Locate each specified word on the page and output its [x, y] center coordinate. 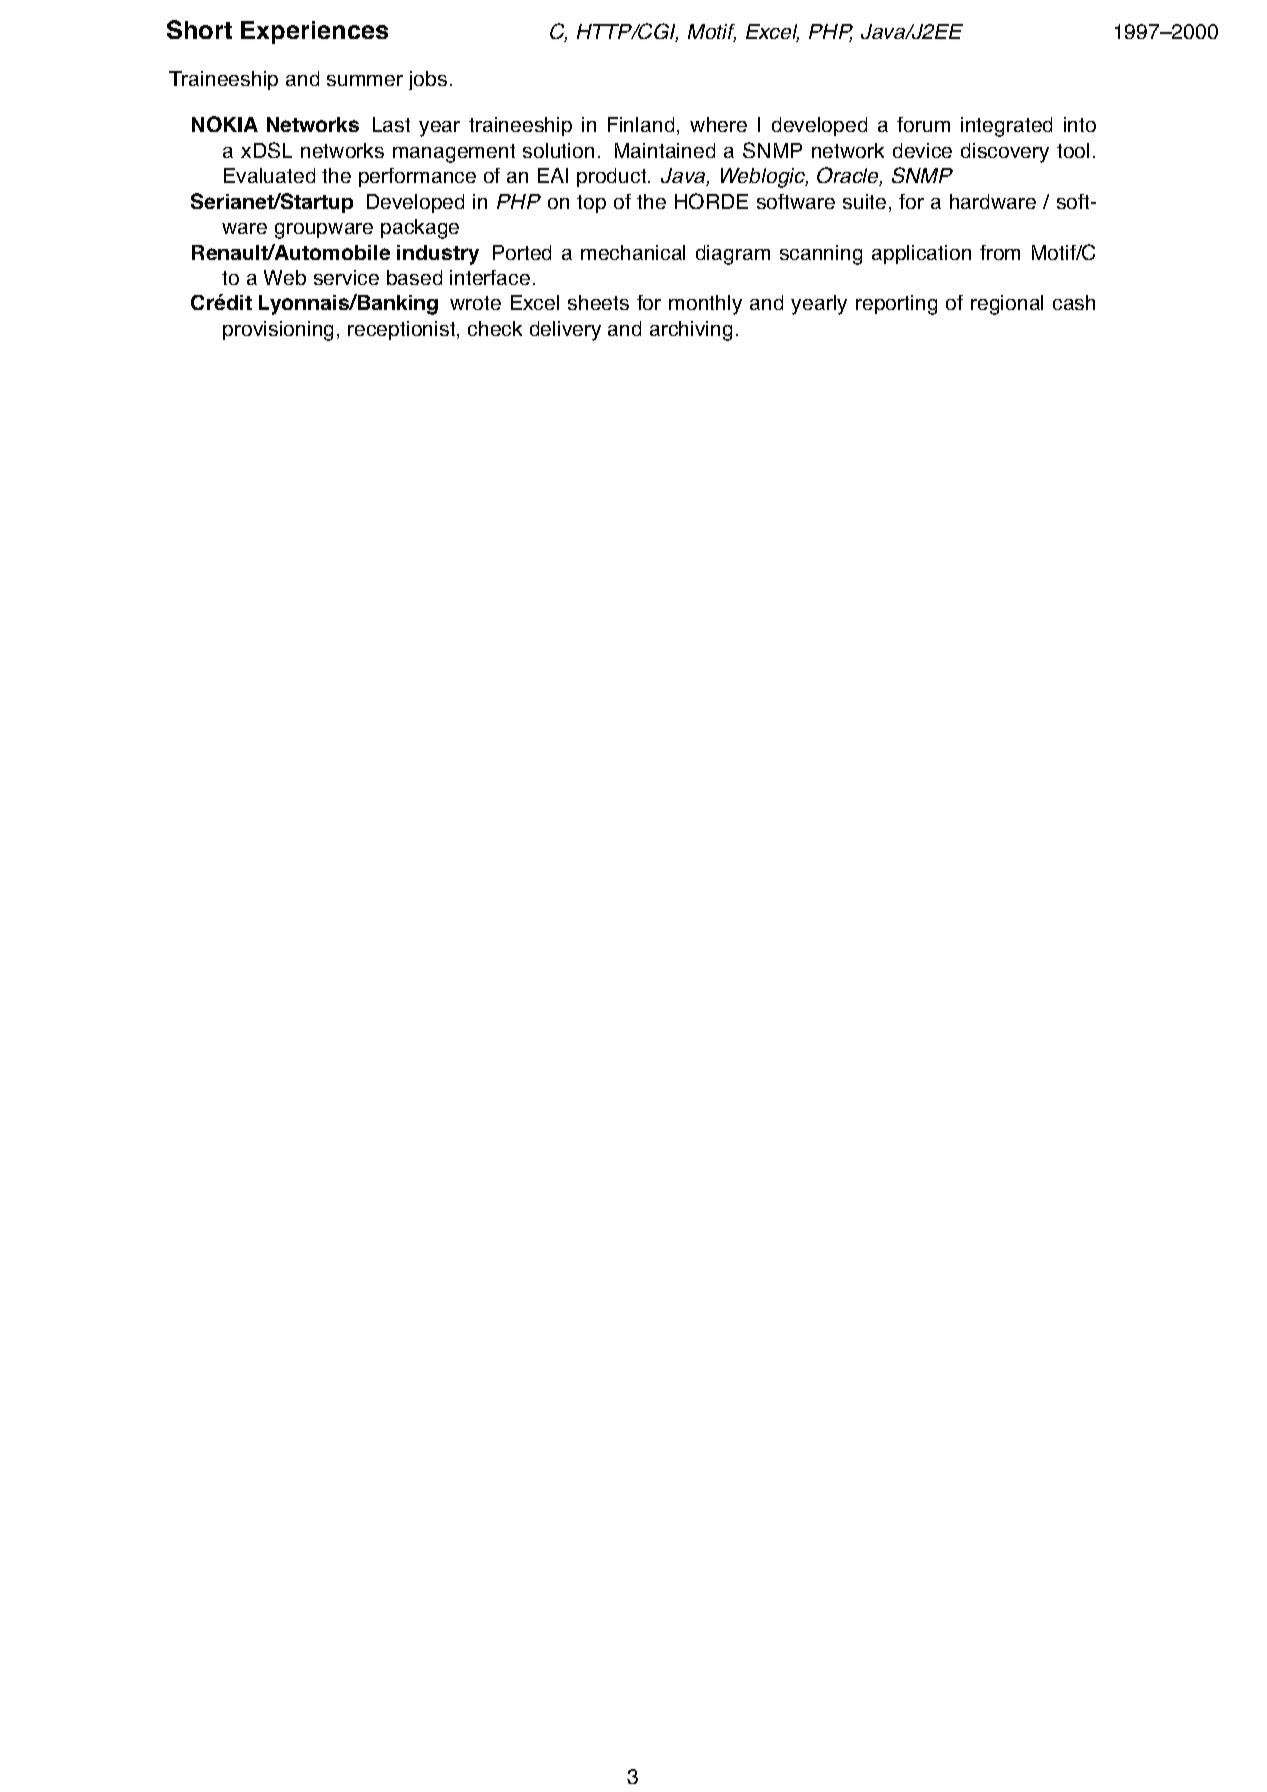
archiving [691, 331]
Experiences [314, 32]
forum [923, 124]
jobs [428, 80]
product [613, 177]
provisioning [278, 331]
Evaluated [269, 175]
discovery [1005, 153]
